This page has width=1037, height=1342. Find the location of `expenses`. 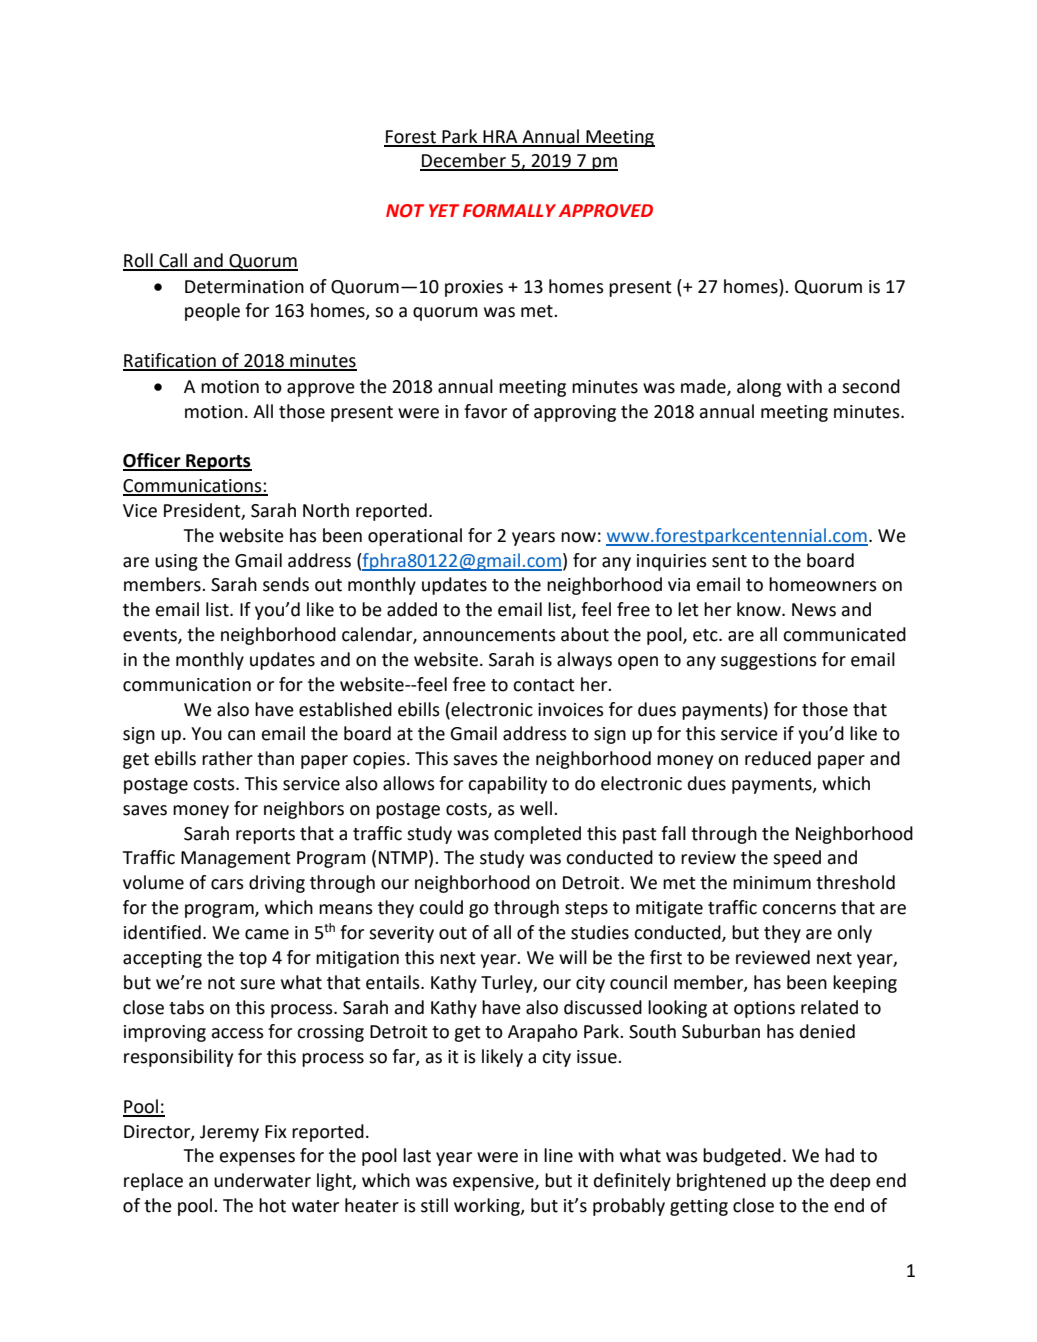

expenses is located at coordinates (257, 1159).
